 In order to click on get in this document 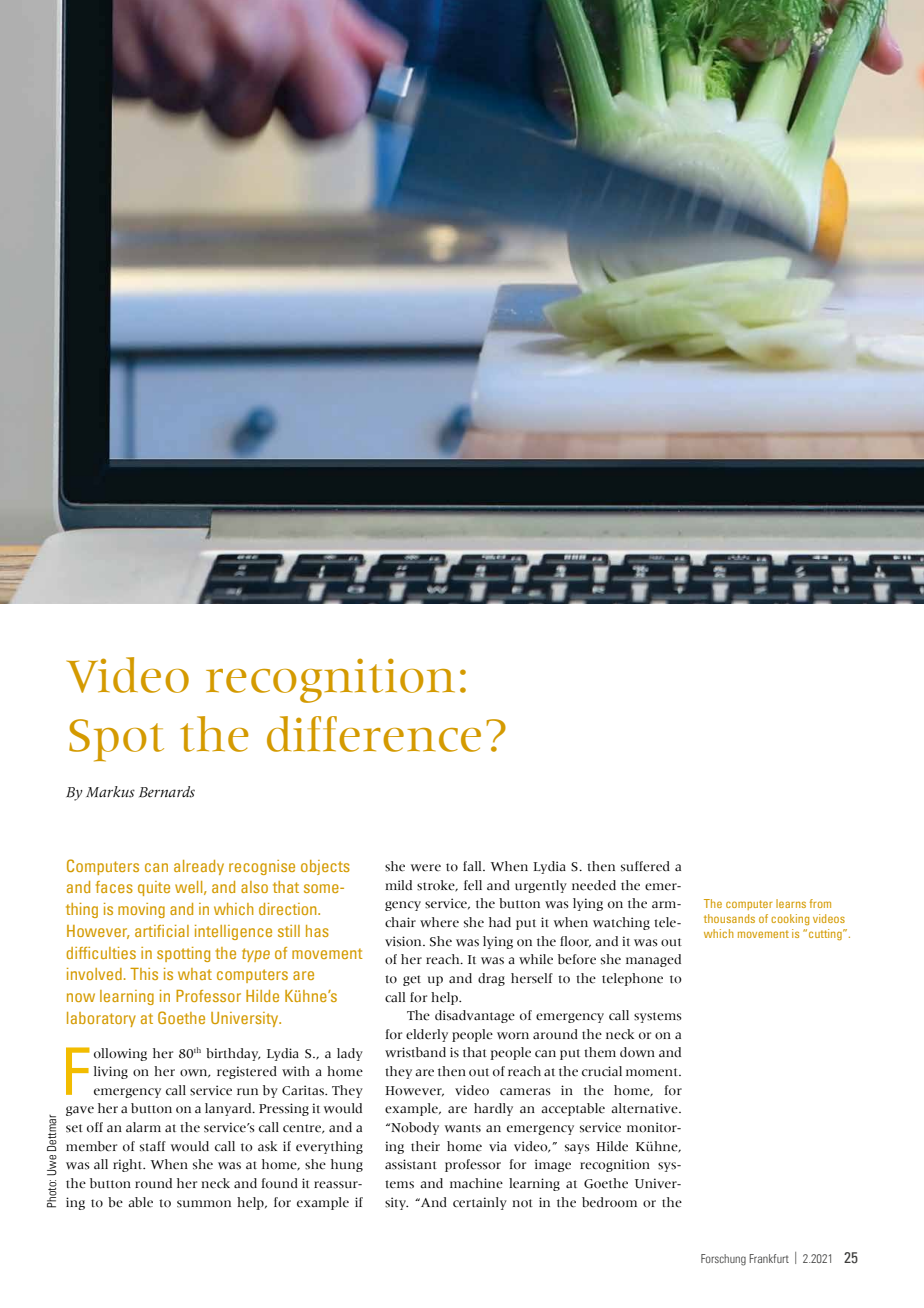, I will do `click(412, 980)`.
